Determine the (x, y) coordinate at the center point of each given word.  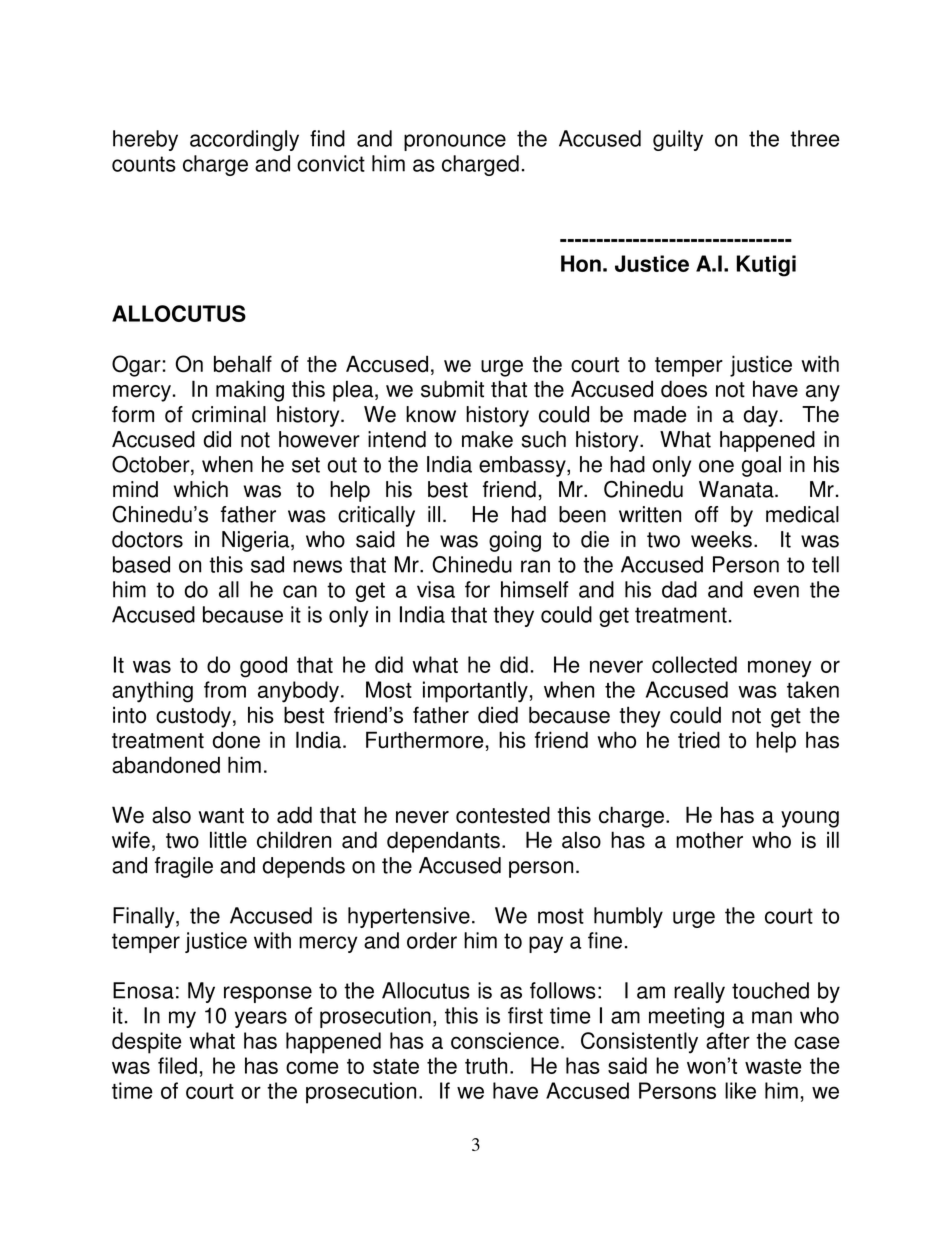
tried (699, 740)
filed (177, 1065)
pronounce (455, 142)
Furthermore (425, 740)
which (201, 489)
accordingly (244, 140)
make (487, 439)
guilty (678, 140)
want (221, 816)
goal (761, 466)
